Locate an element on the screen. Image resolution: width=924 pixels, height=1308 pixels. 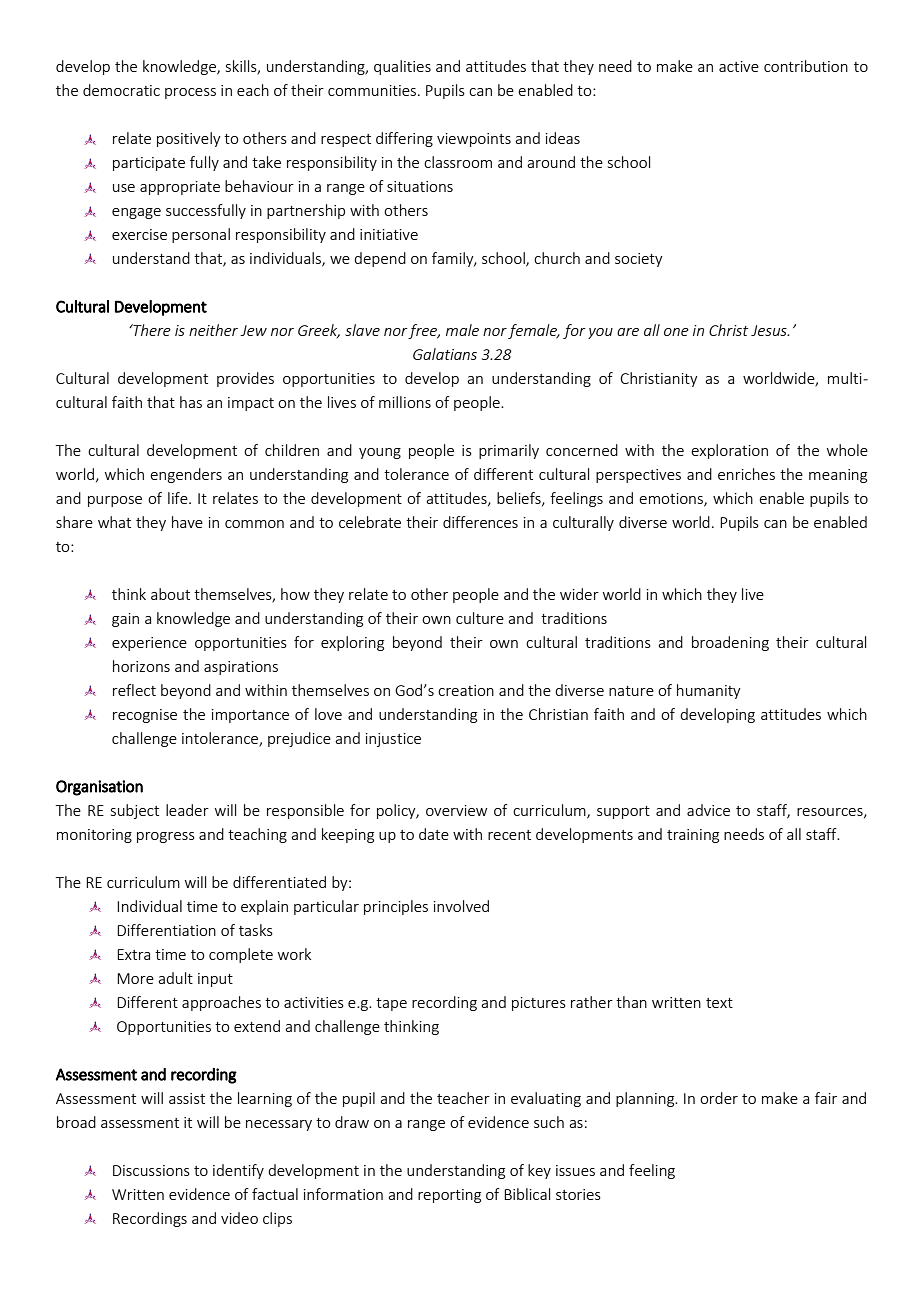
viewpoints is located at coordinates (474, 140).
